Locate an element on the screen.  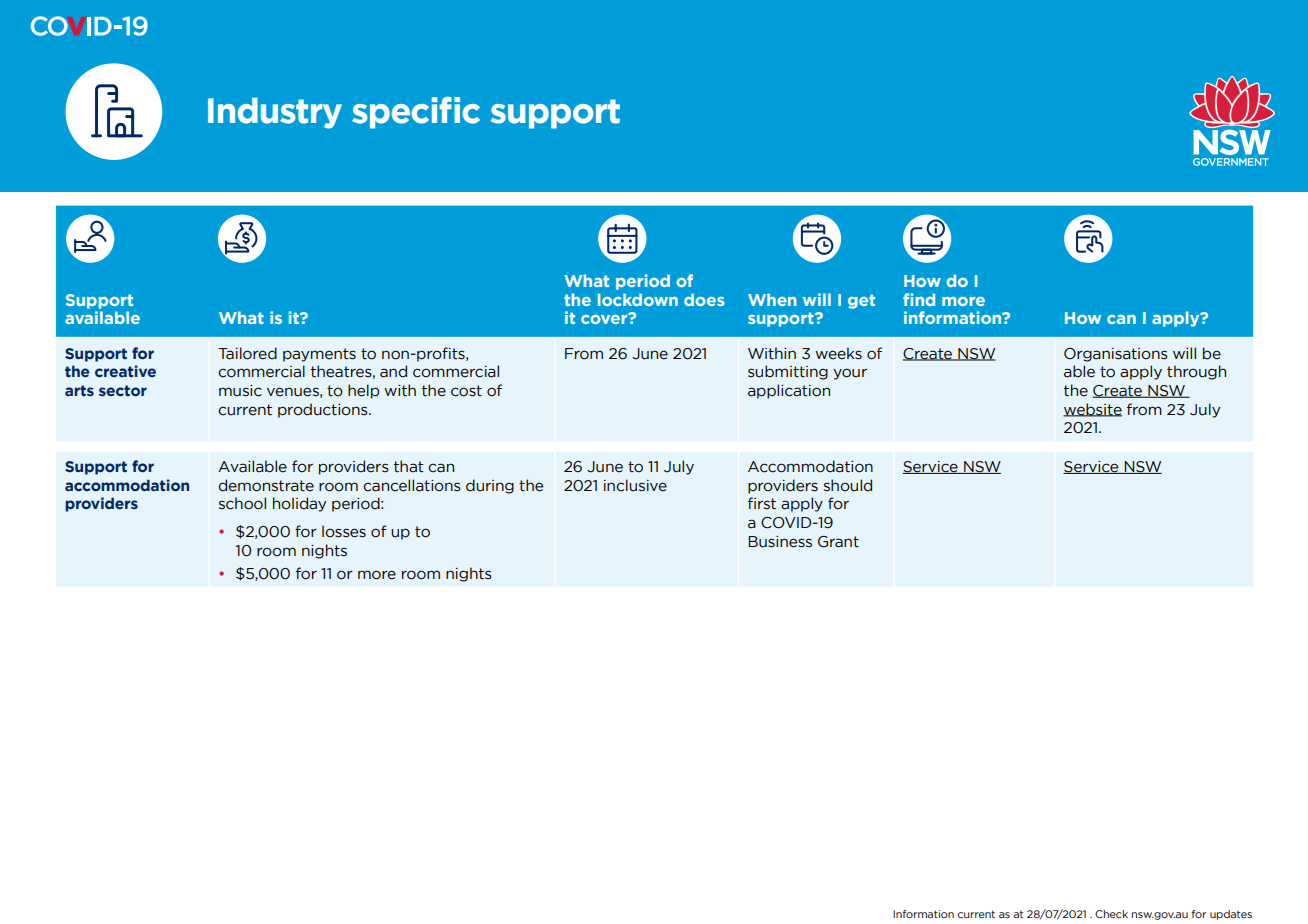
Industry is located at coordinates (275, 113).
